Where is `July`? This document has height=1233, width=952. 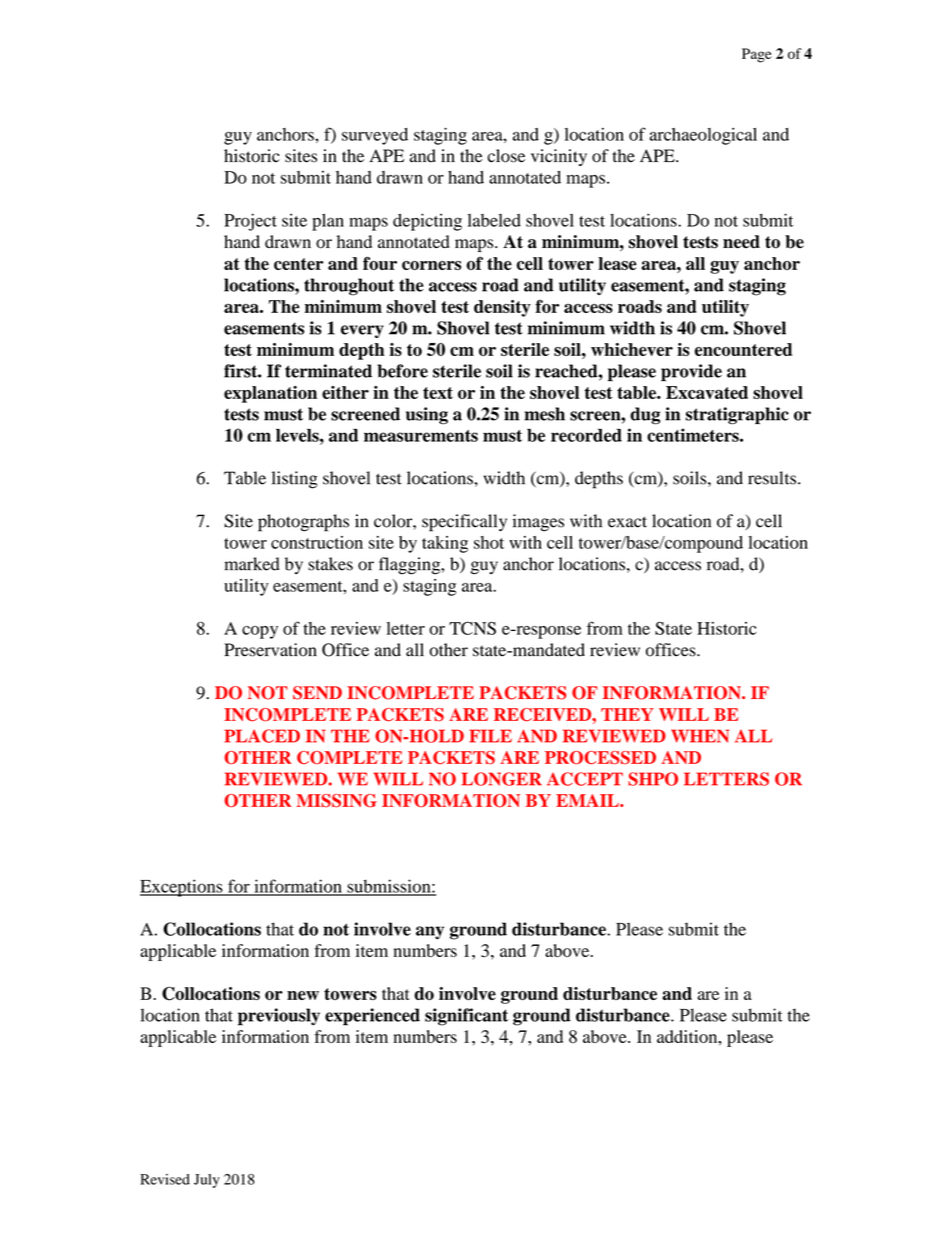 July is located at coordinates (207, 1181).
